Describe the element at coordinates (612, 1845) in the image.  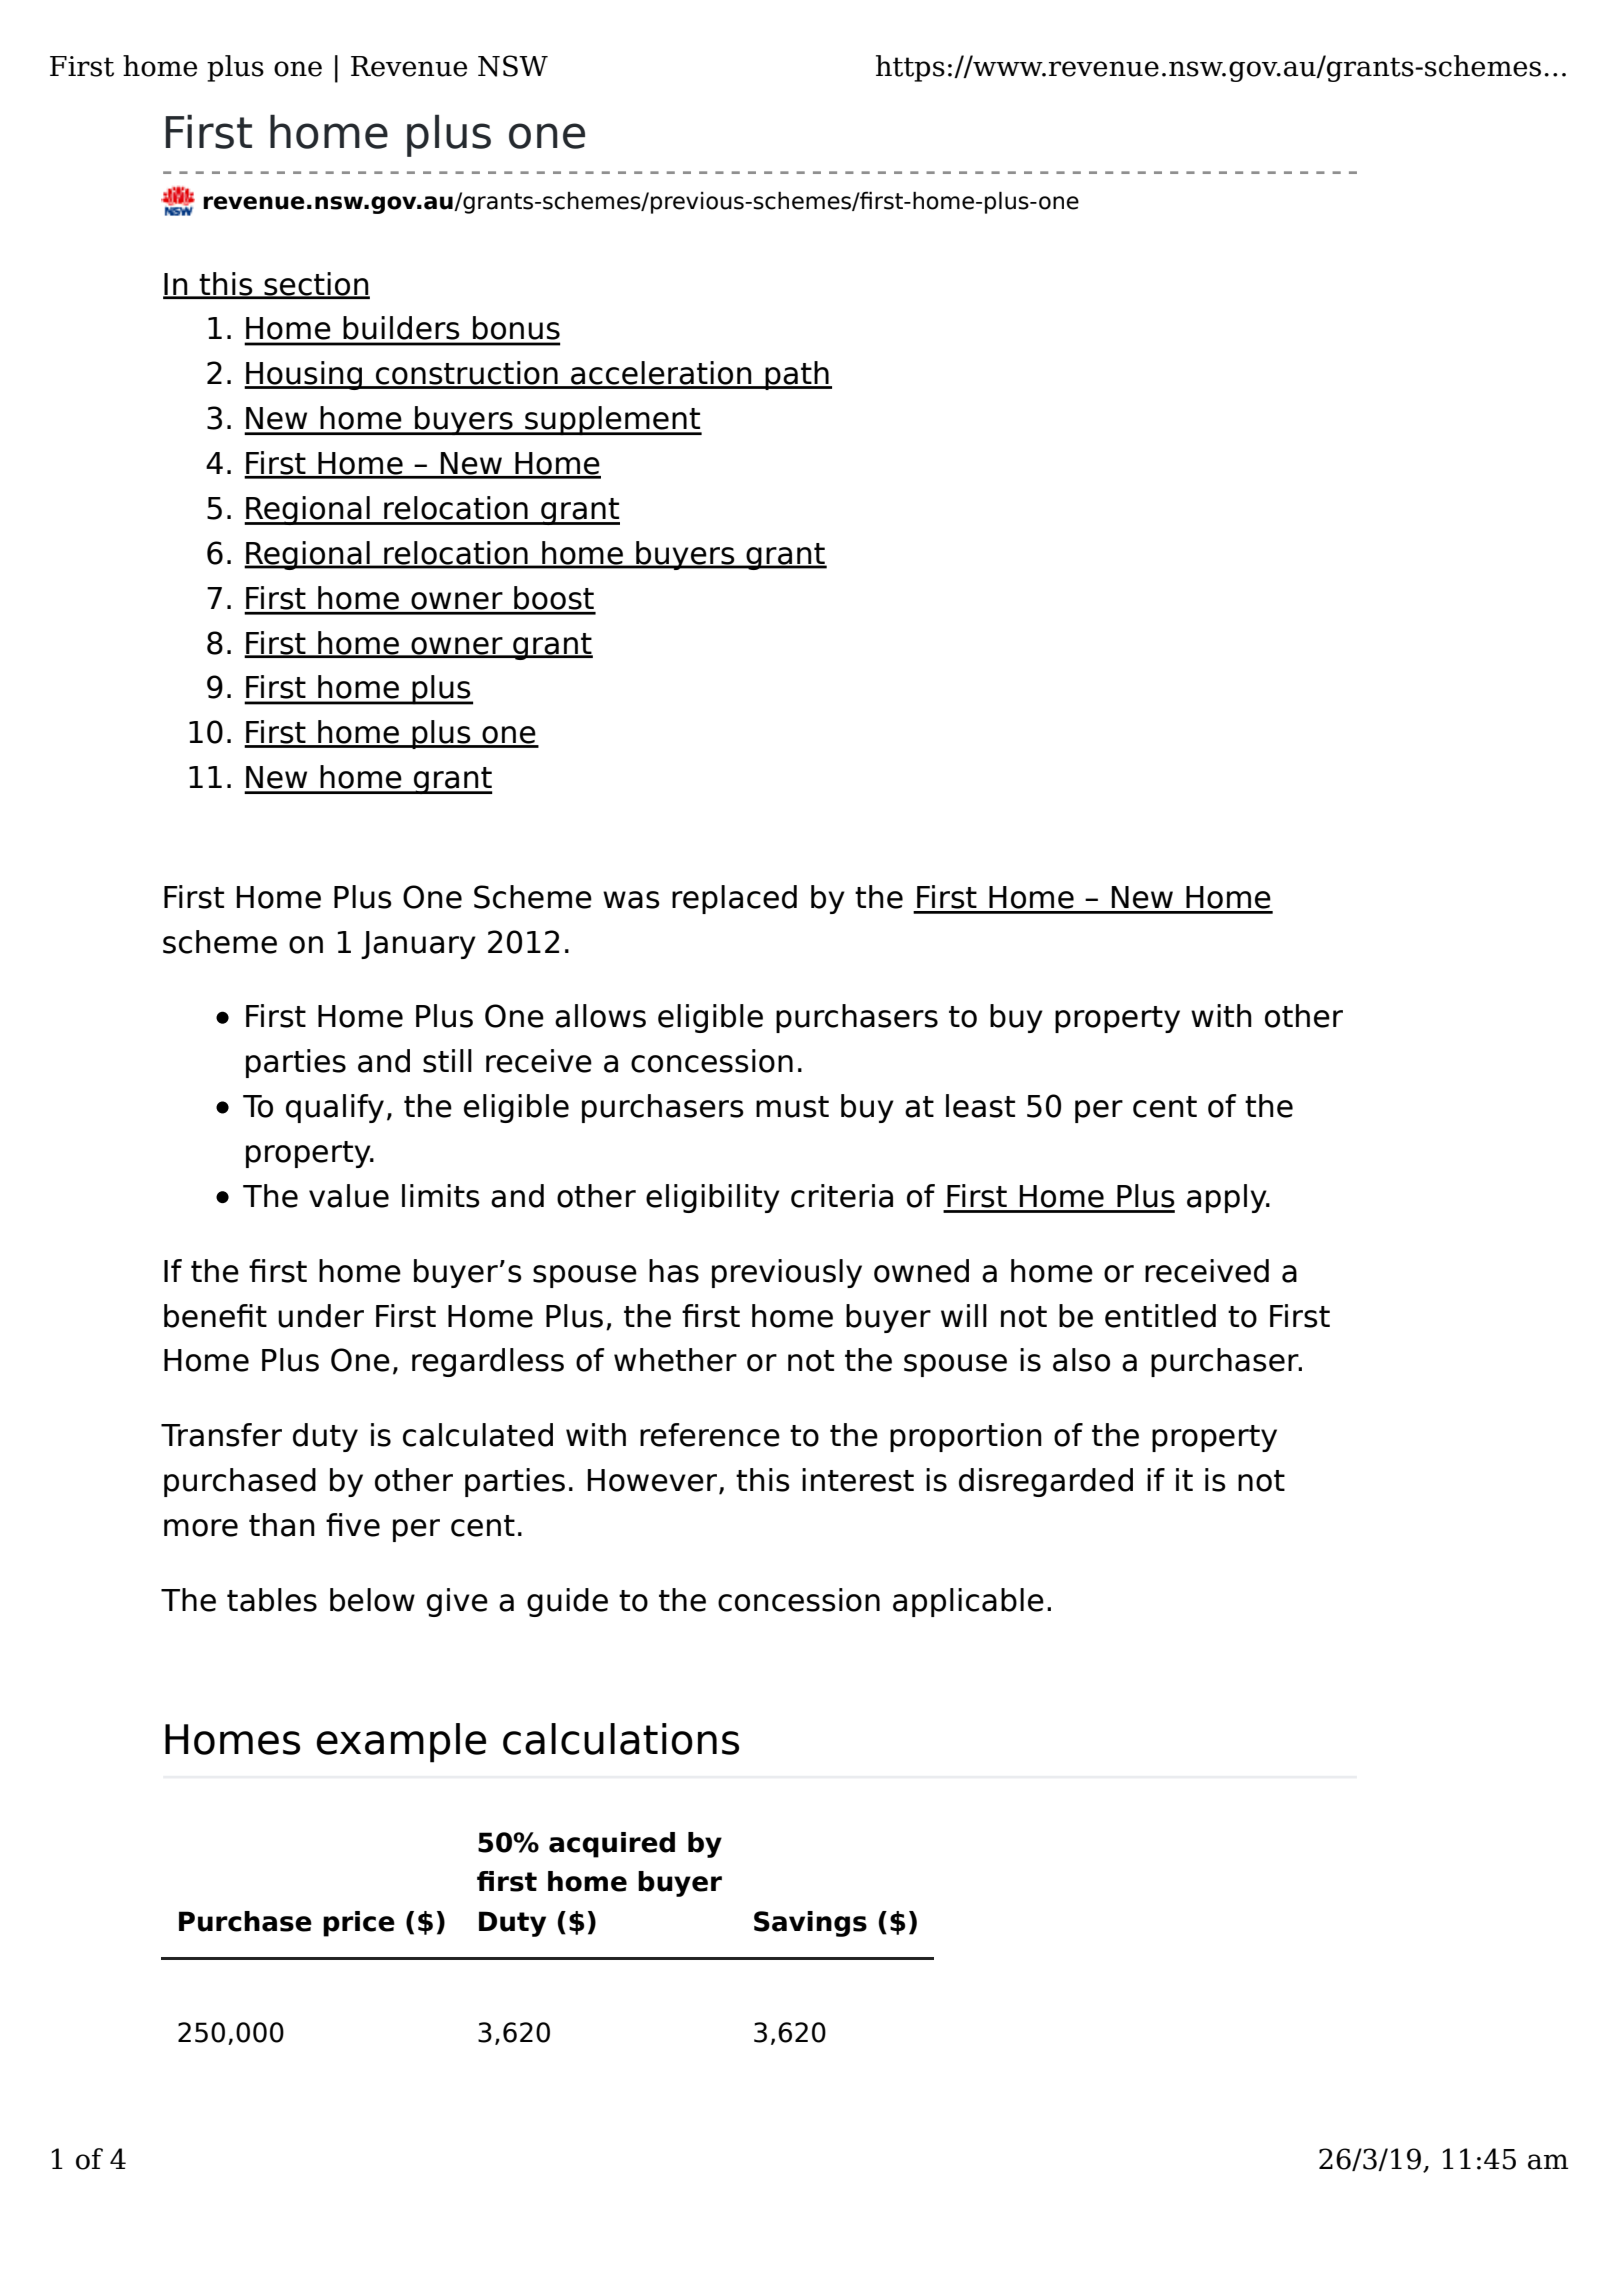
I see `acquired` at that location.
